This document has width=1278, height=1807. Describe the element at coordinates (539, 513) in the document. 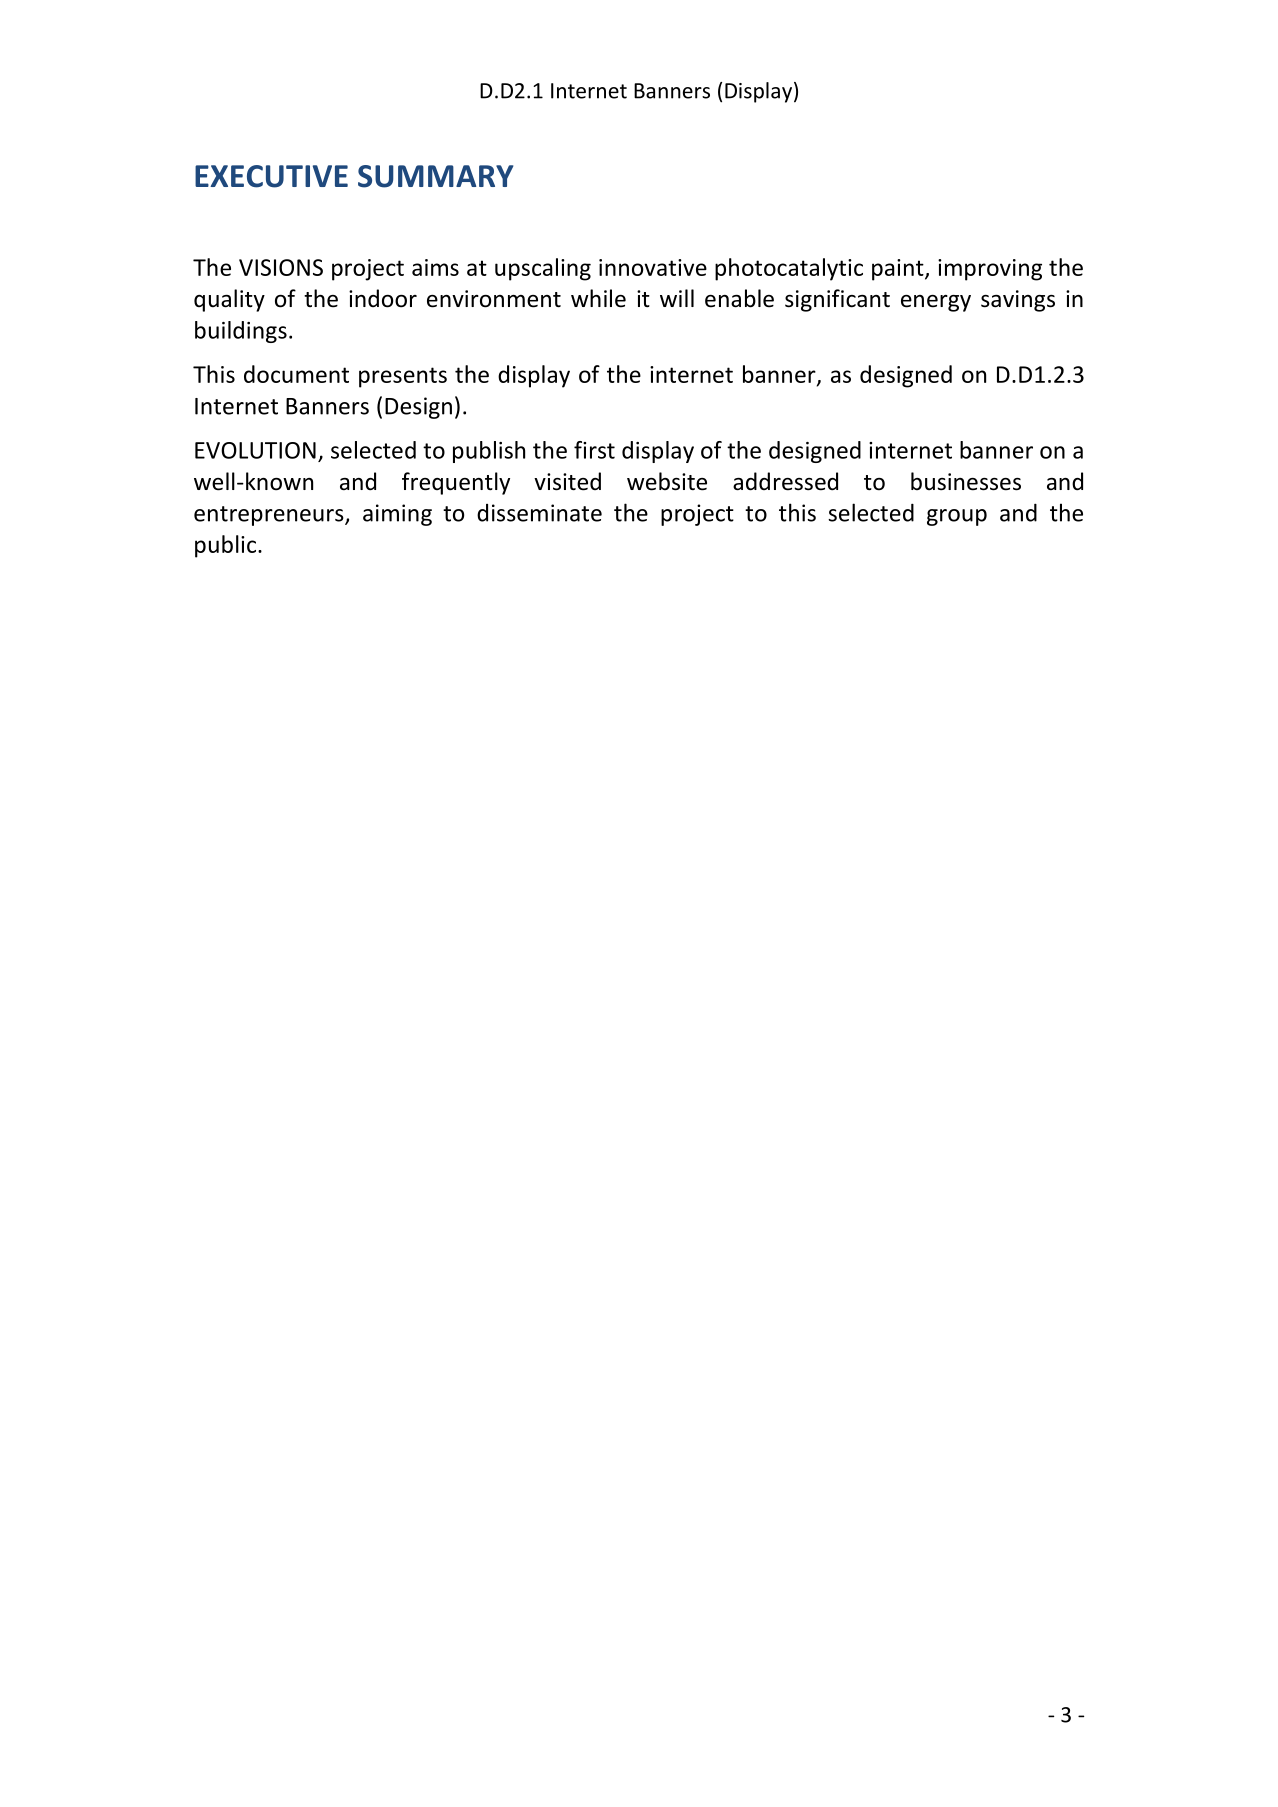

I see `disseminate` at that location.
